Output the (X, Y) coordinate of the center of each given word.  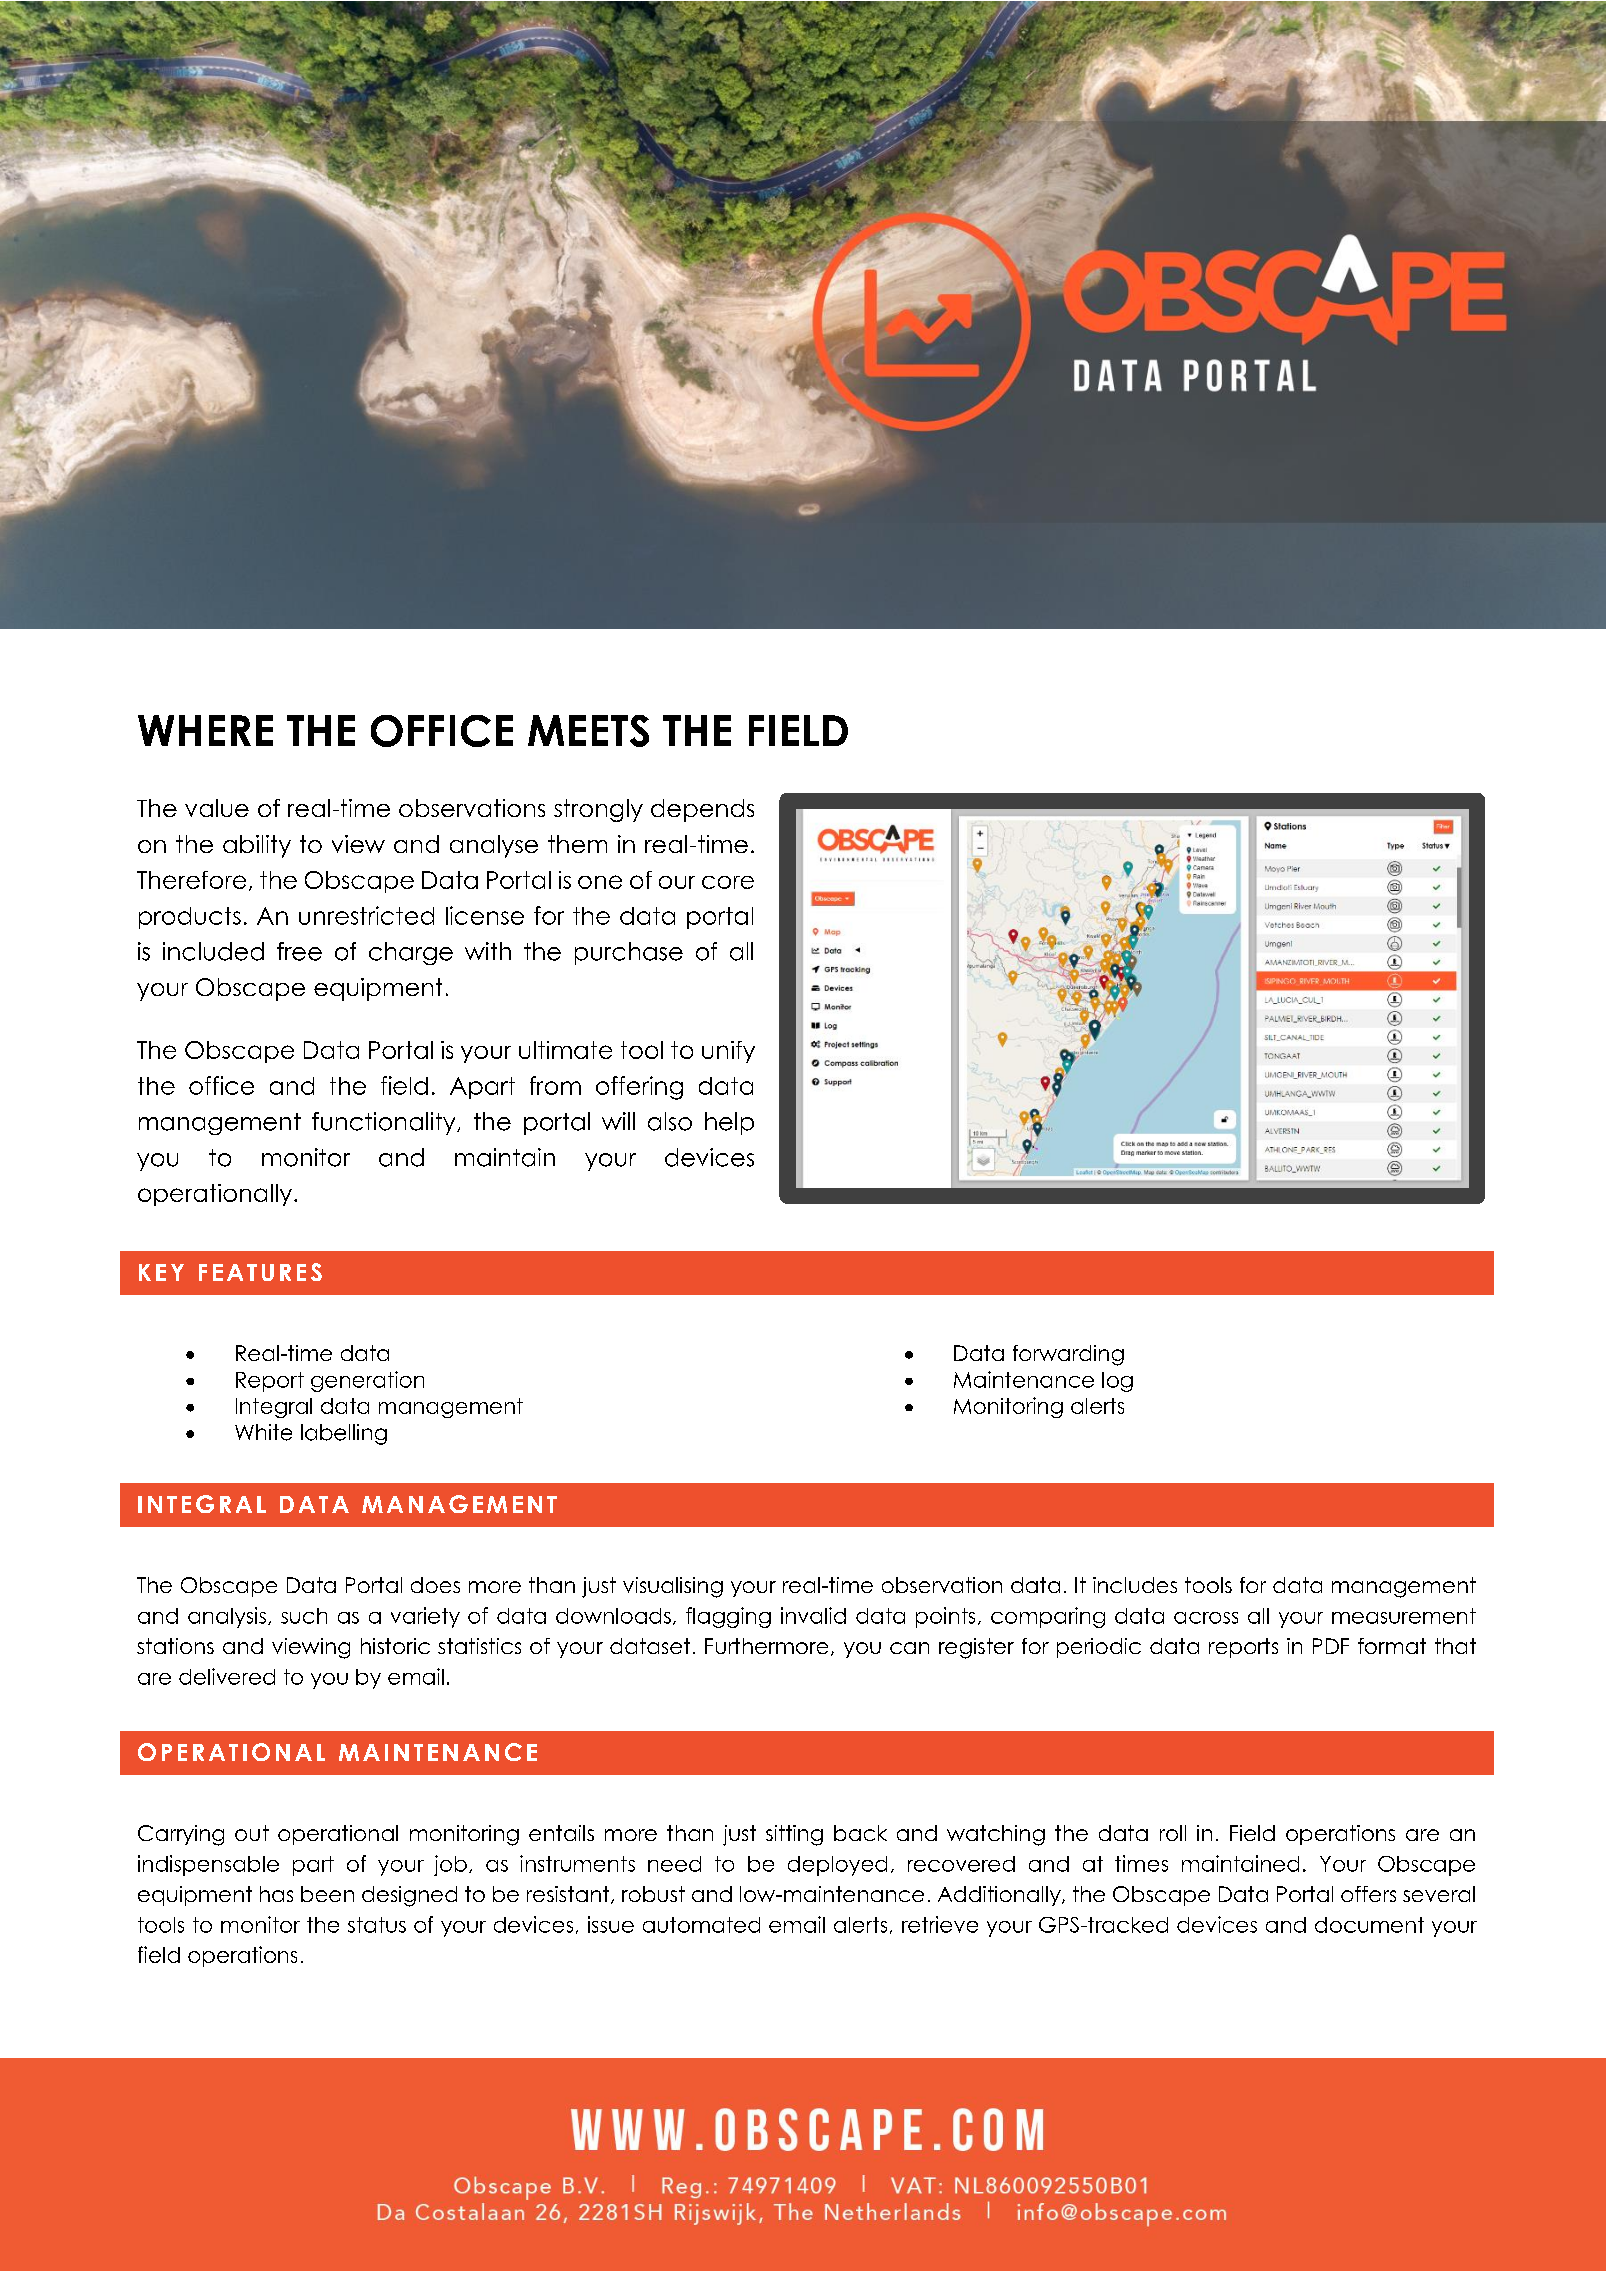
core (728, 882)
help (729, 1123)
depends (702, 810)
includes (1135, 1585)
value (217, 808)
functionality (385, 1123)
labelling (344, 1434)
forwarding (1068, 1355)
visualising (673, 1587)
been (327, 1894)
